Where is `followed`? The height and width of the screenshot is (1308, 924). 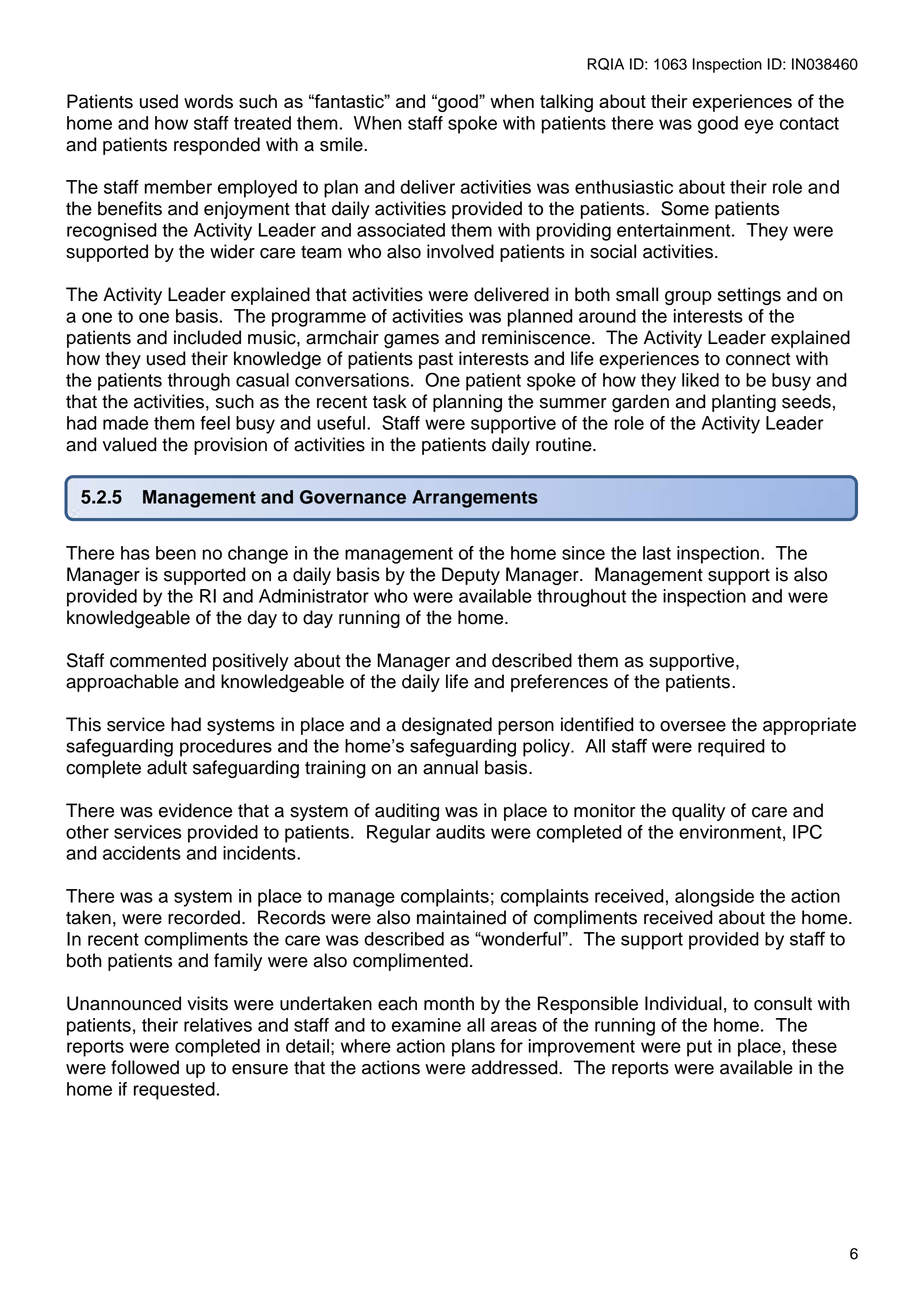
followed is located at coordinates (145, 1067).
